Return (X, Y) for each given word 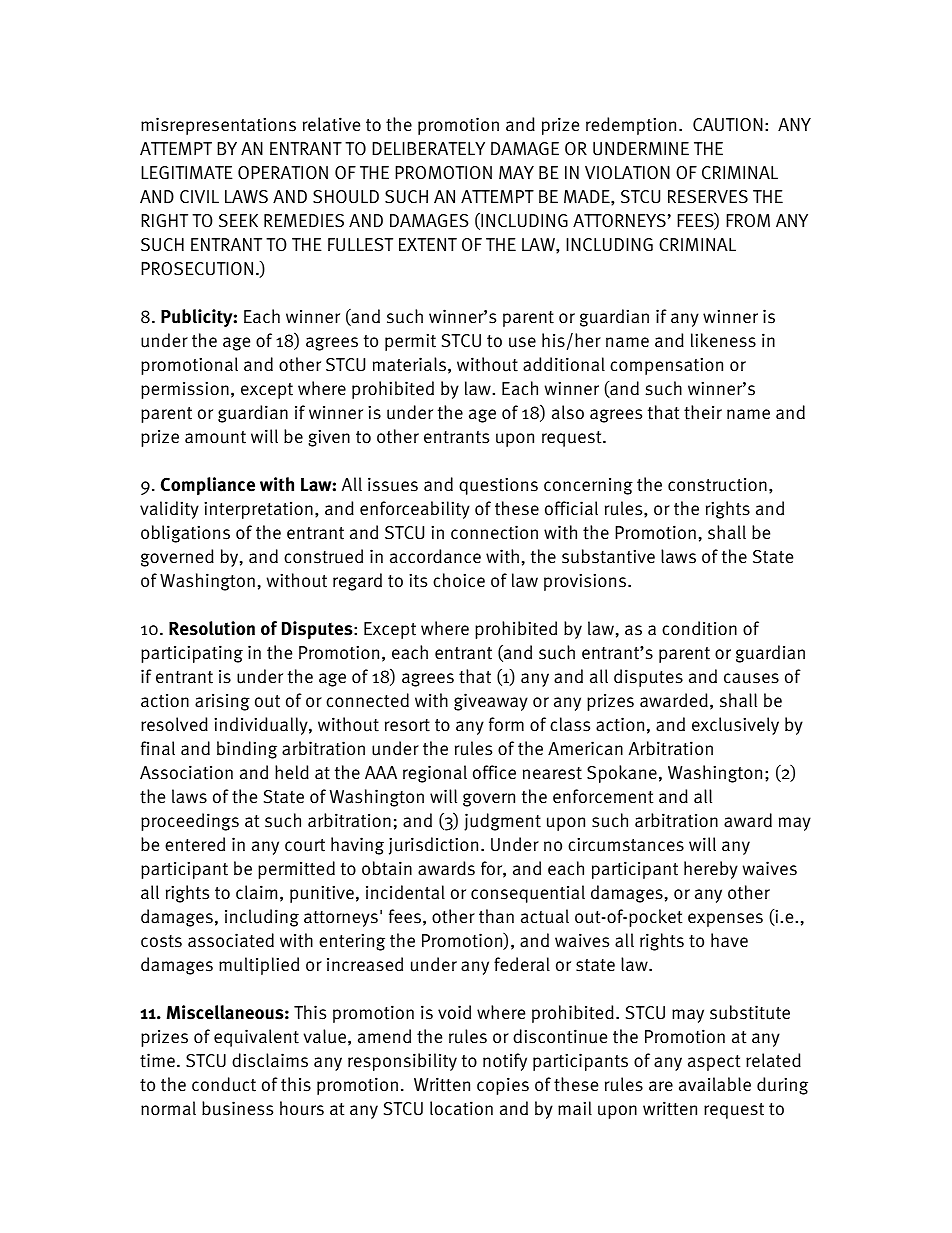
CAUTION (728, 125)
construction (717, 485)
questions (498, 486)
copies (503, 1086)
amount (215, 437)
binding (247, 750)
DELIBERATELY (428, 148)
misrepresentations (218, 126)
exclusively (735, 726)
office (494, 772)
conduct (224, 1084)
